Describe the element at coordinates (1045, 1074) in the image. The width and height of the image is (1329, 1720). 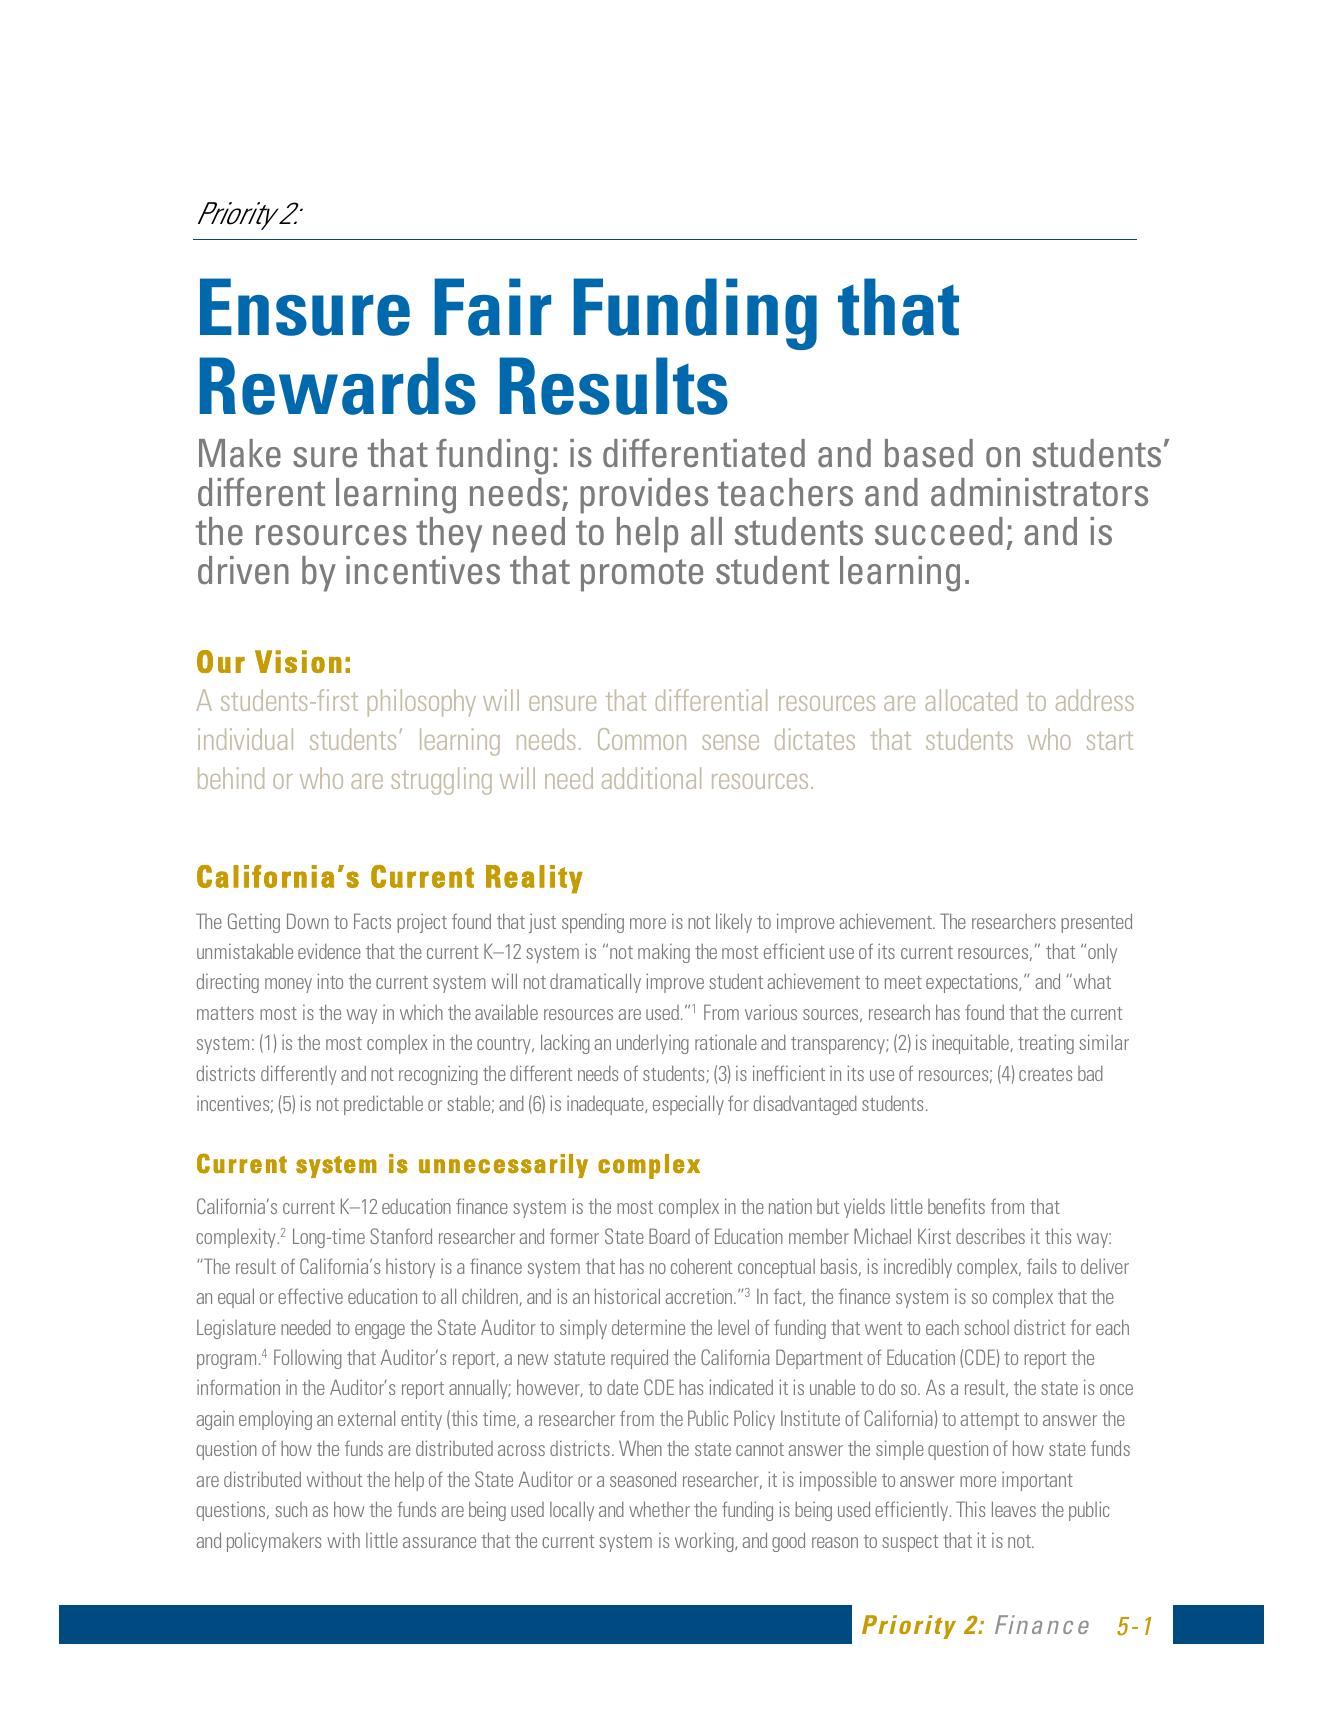
I see `creates` at that location.
